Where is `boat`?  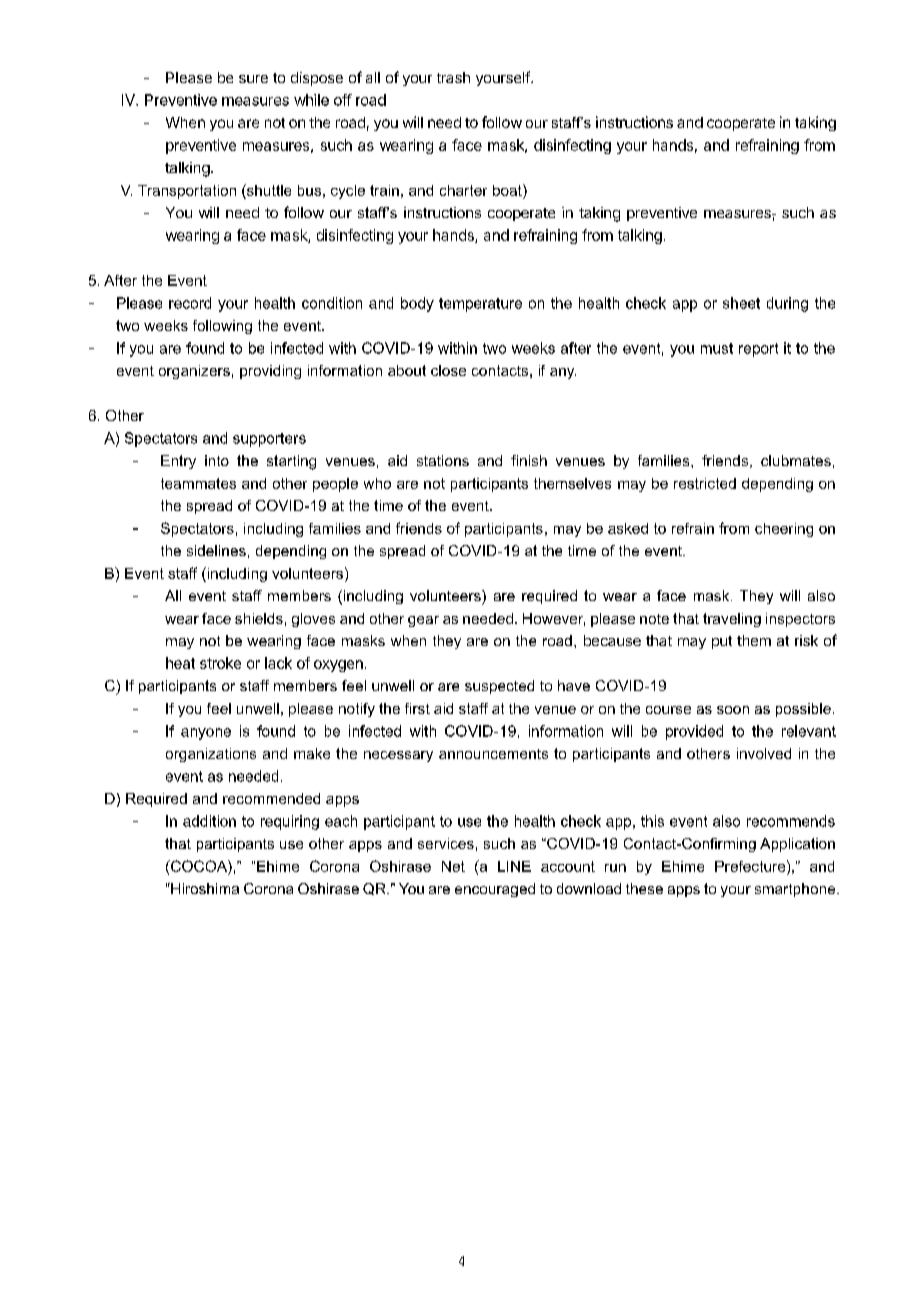
boat is located at coordinates (508, 190).
